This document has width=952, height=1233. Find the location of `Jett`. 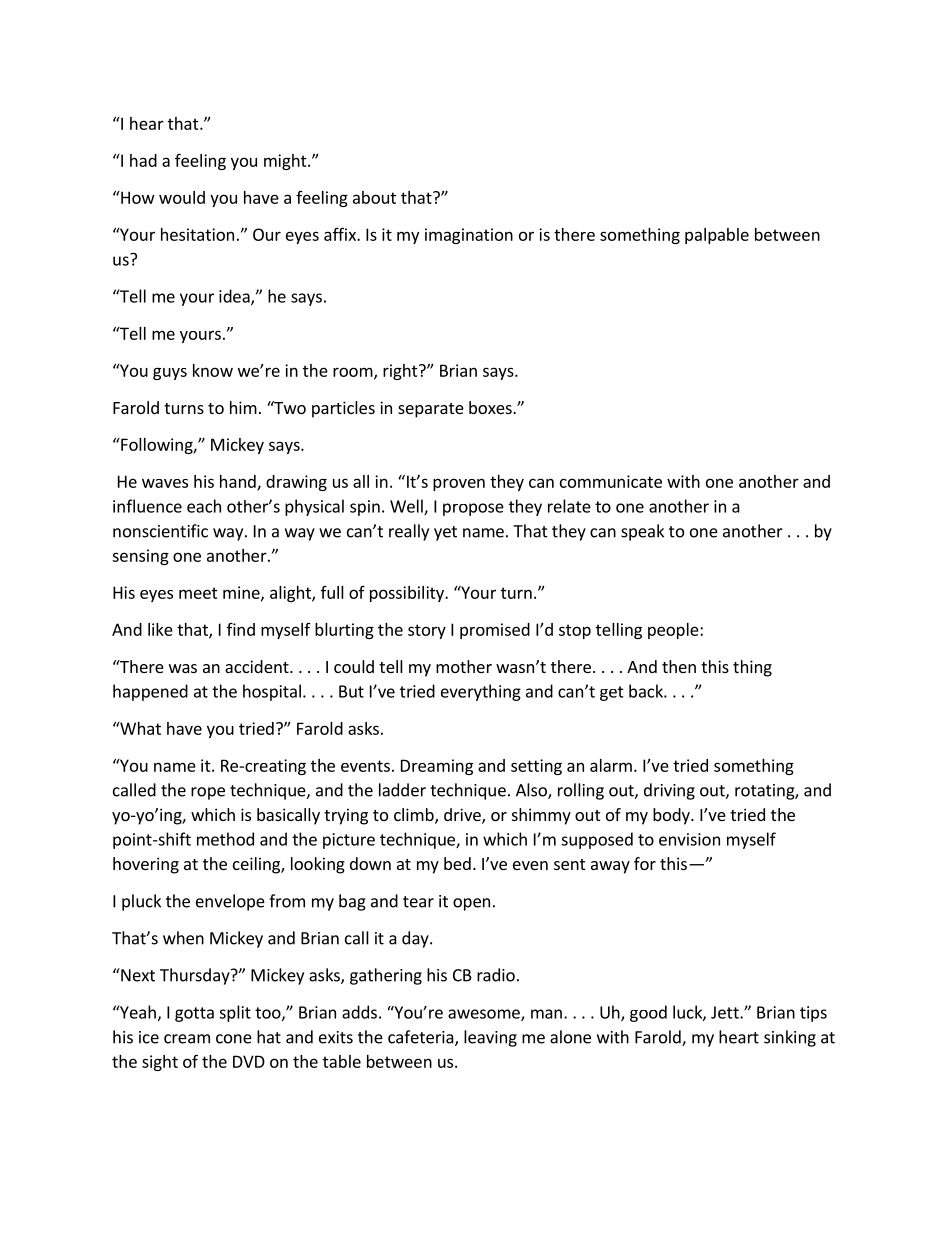

Jett is located at coordinates (726, 1012).
